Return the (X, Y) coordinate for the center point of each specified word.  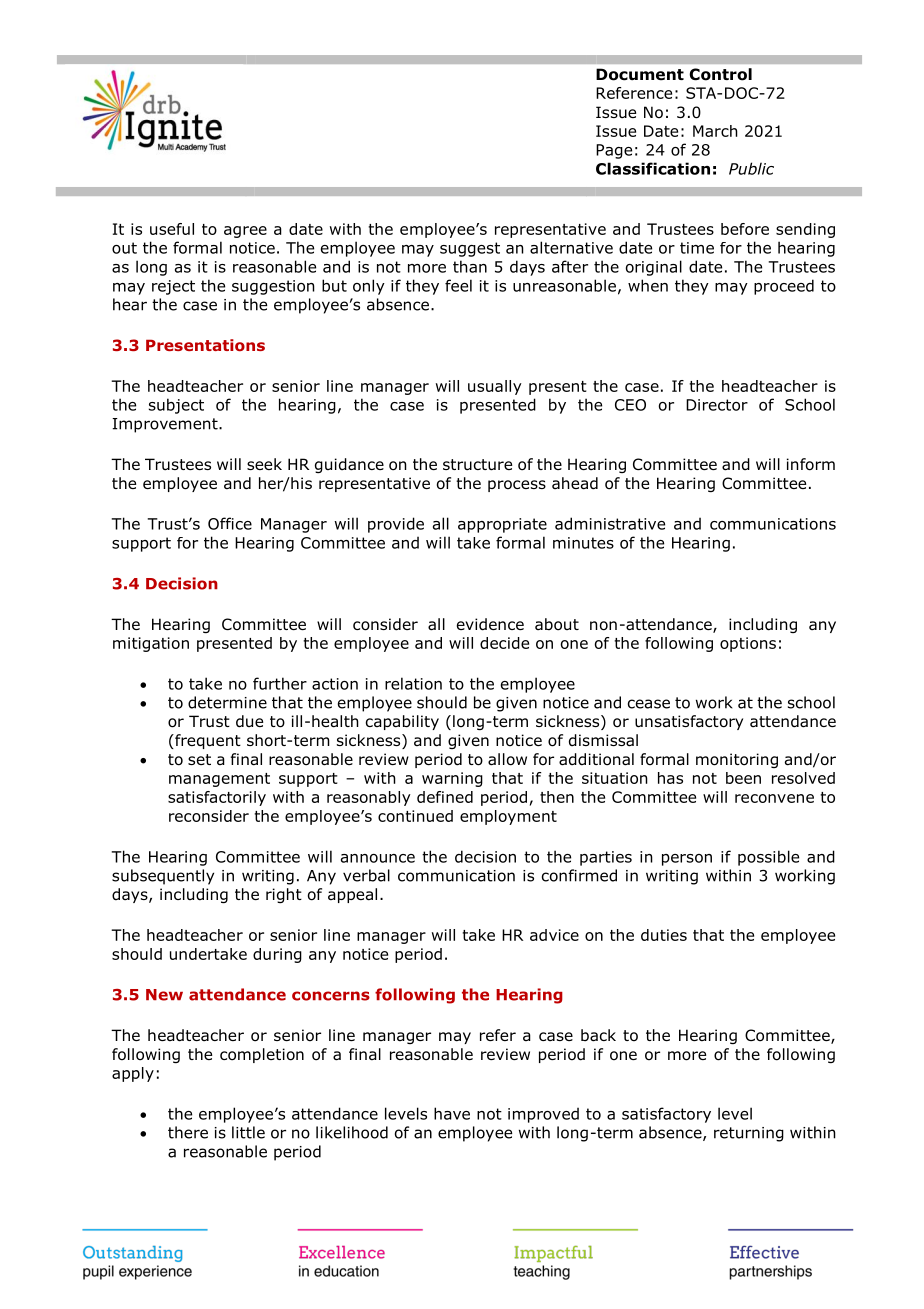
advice (554, 935)
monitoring (737, 760)
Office (230, 523)
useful (172, 229)
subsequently (163, 877)
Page (614, 151)
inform (811, 464)
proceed (784, 287)
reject (173, 287)
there (188, 1132)
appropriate (502, 525)
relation (413, 683)
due (249, 721)
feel (458, 285)
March (715, 131)
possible (768, 858)
